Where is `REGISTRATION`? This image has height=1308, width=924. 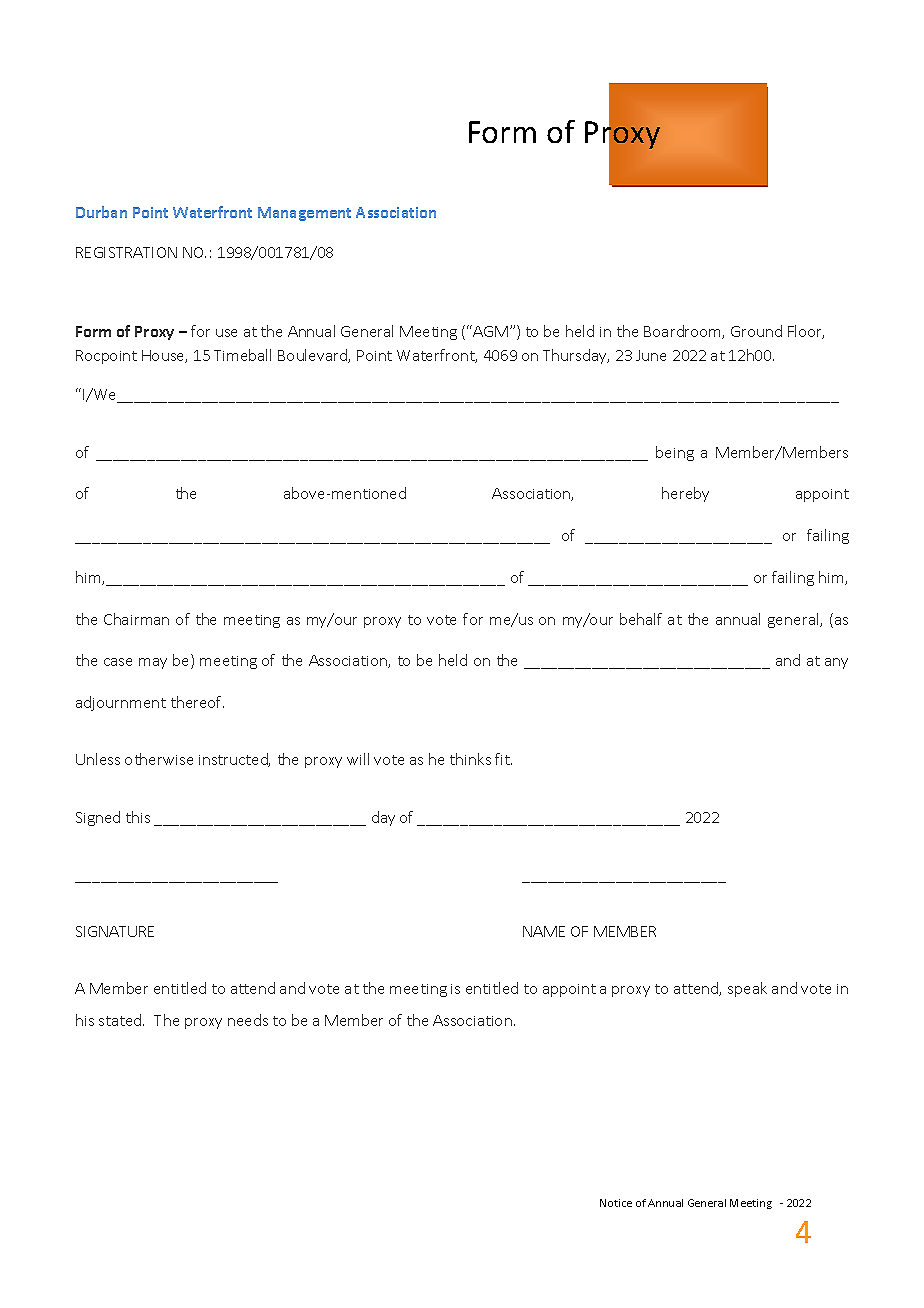
REGISTRATION is located at coordinates (126, 252).
